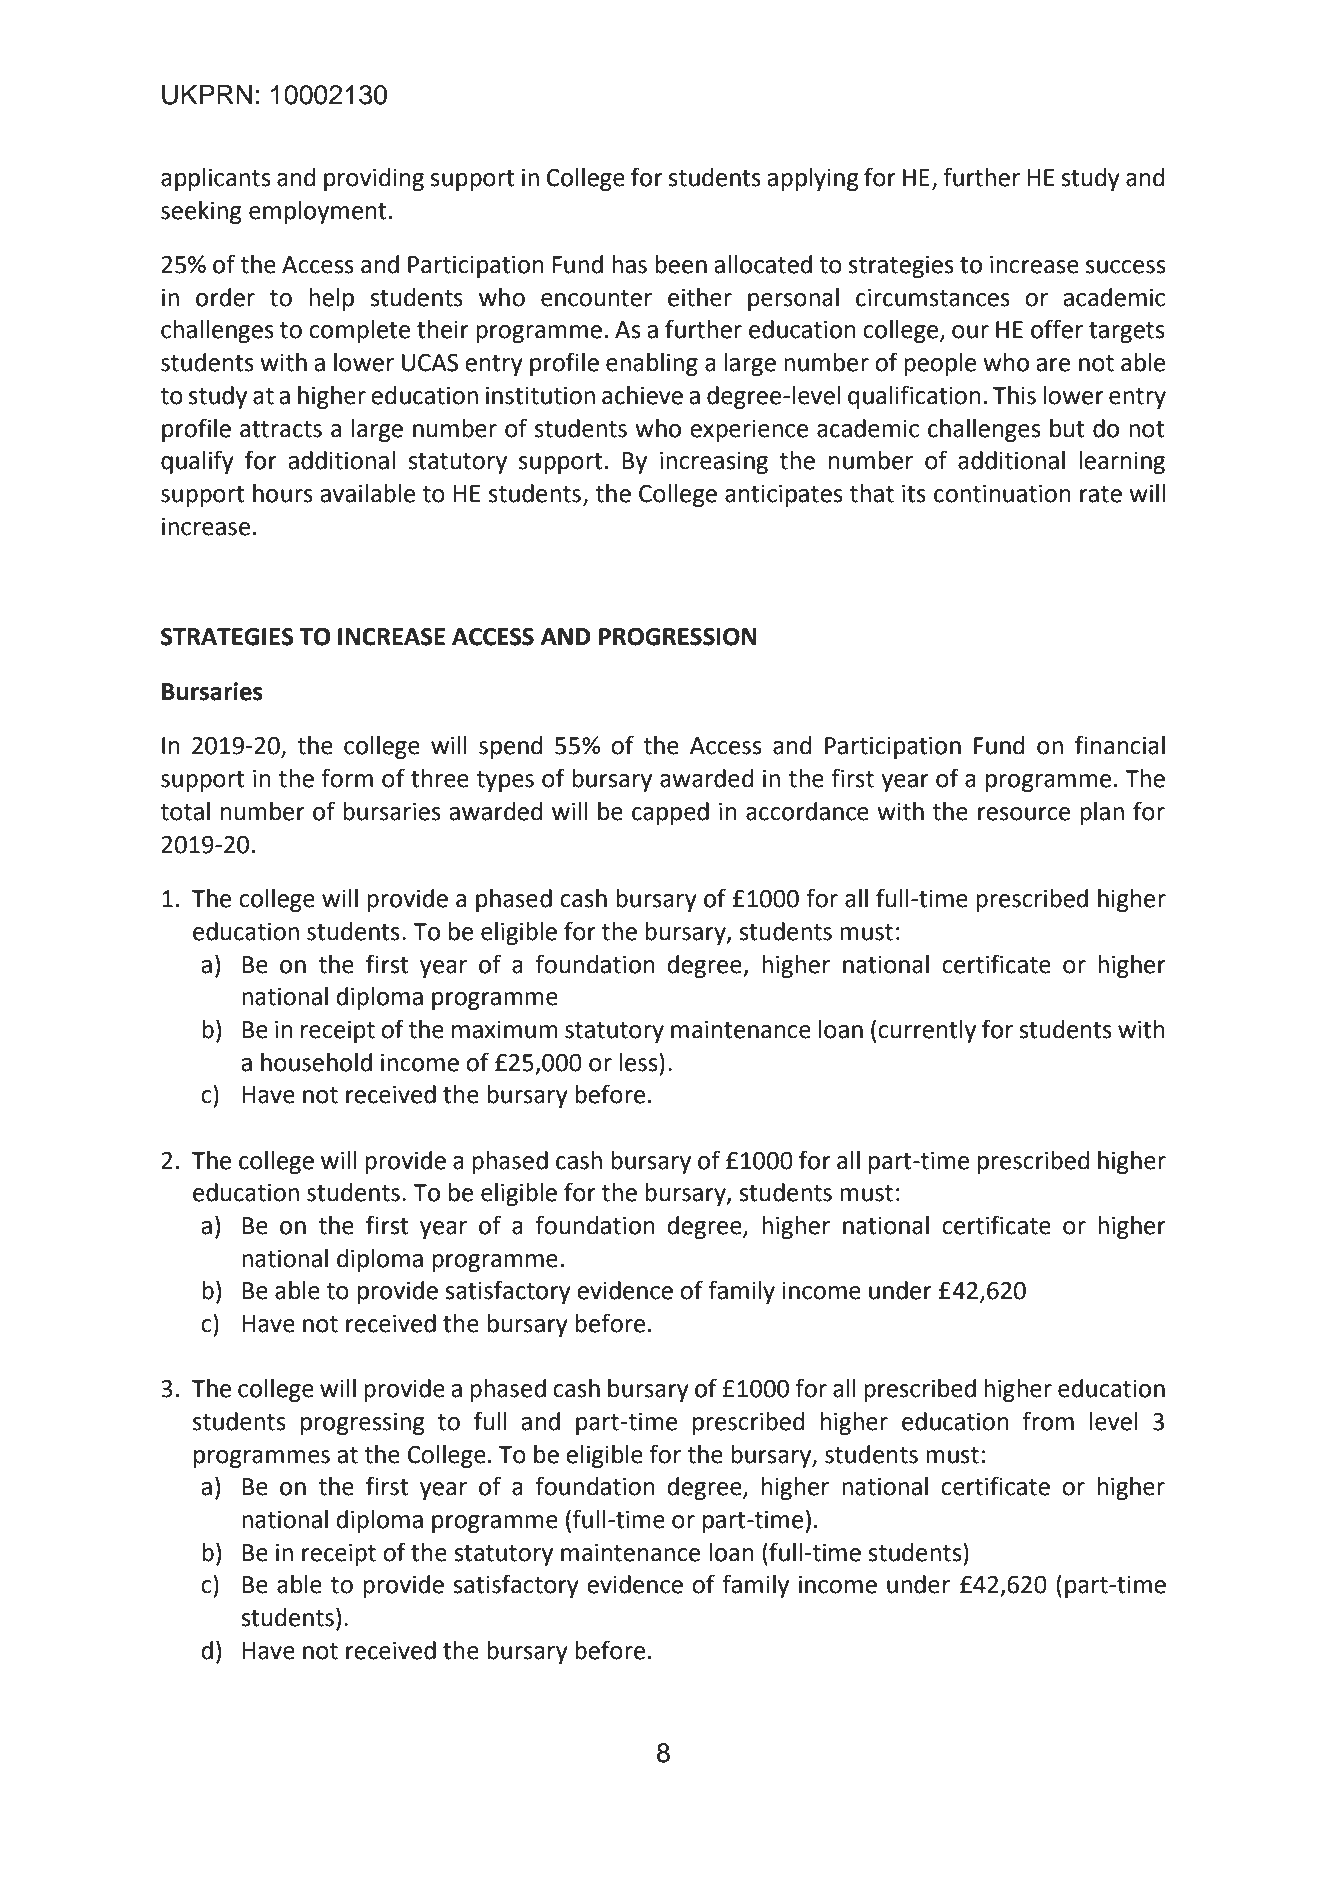 This screenshot has width=1327, height=1877. What do you see at coordinates (1048, 1421) in the screenshot?
I see `from` at bounding box center [1048, 1421].
